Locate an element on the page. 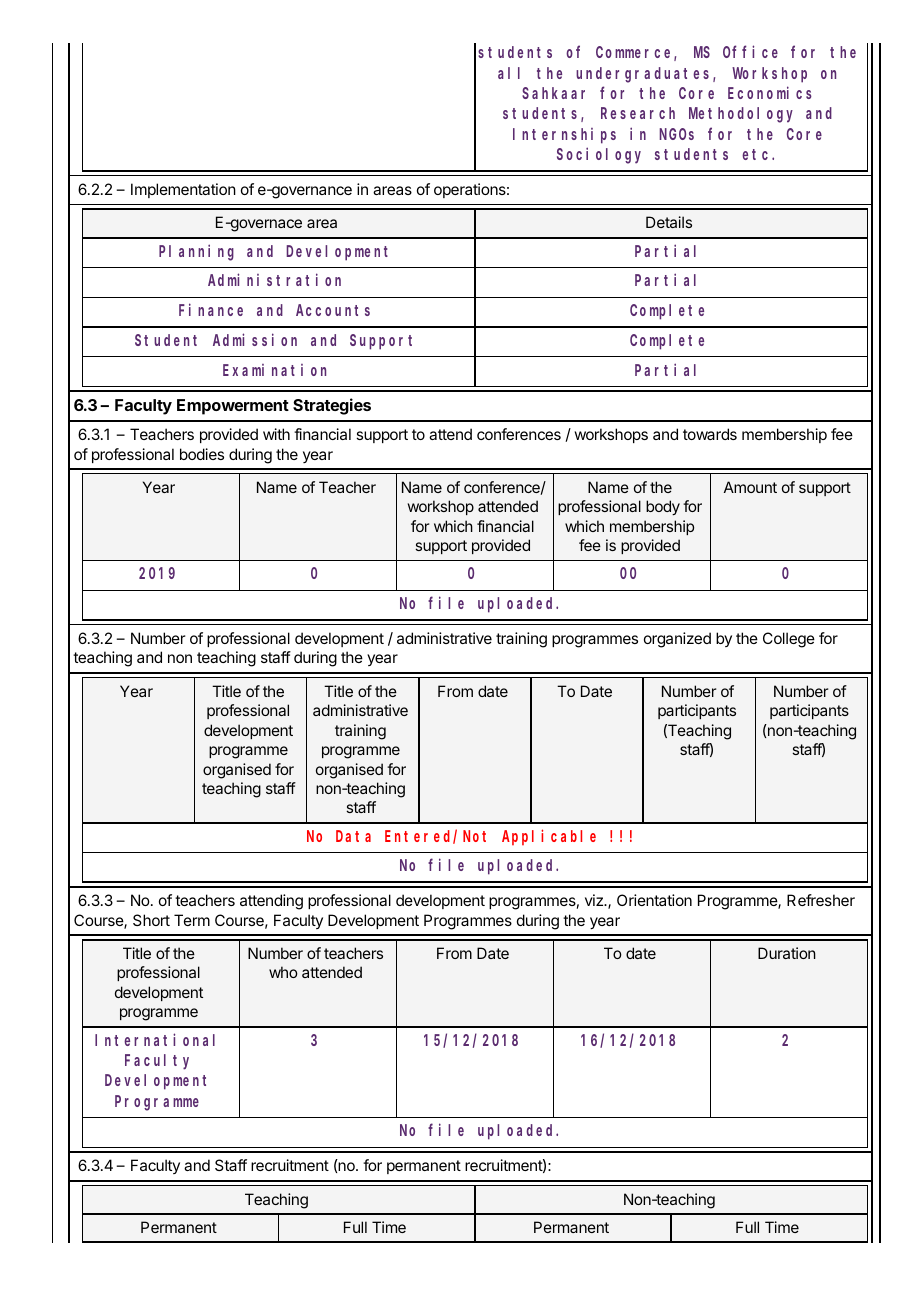 The width and height of the page is (924, 1308). towards is located at coordinates (710, 434).
